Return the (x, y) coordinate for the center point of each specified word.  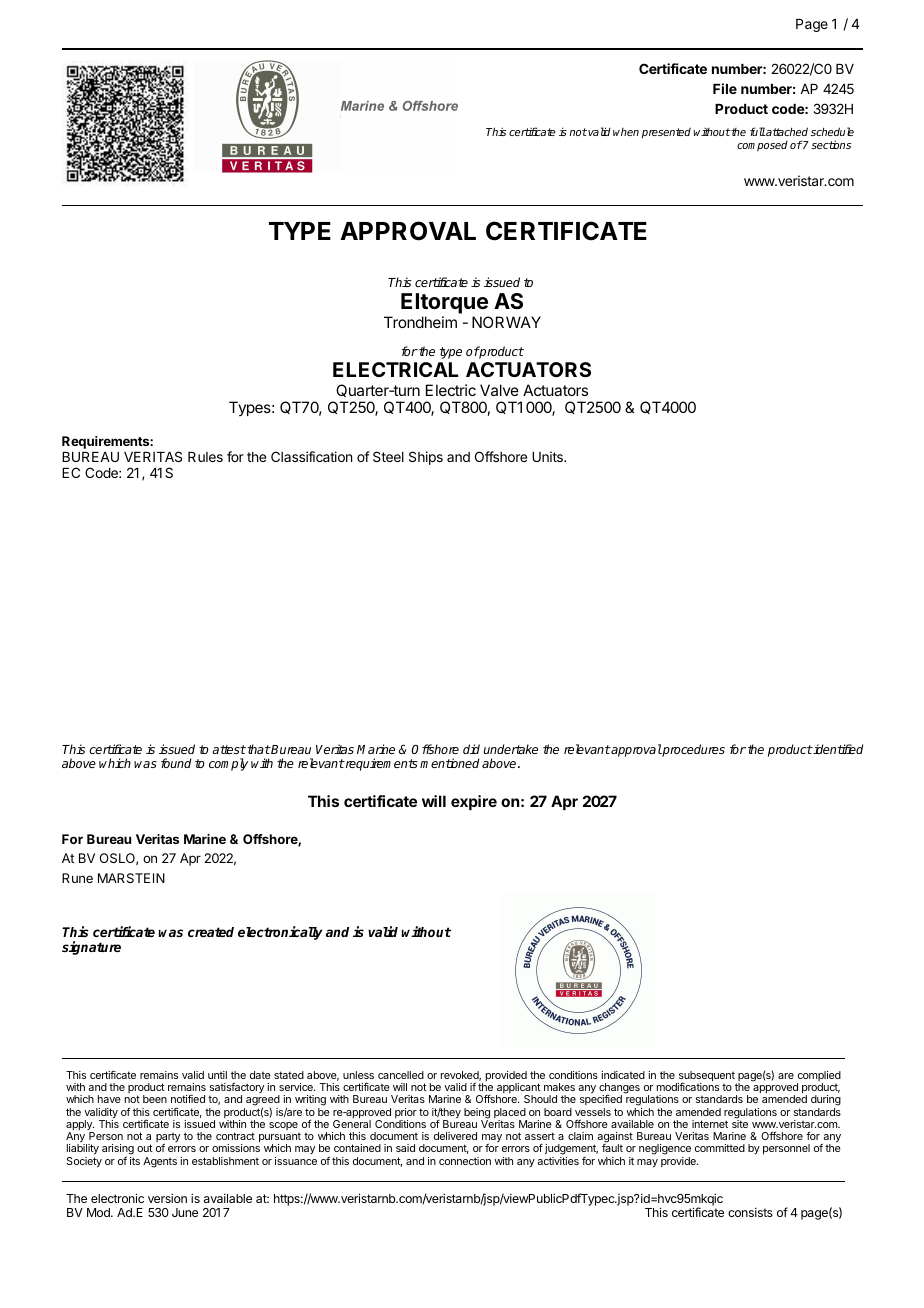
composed (762, 146)
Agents (160, 1162)
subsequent (706, 1077)
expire (474, 802)
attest (229, 749)
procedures (693, 750)
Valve (499, 390)
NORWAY (506, 322)
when (626, 132)
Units (548, 456)
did (471, 749)
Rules (205, 457)
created (211, 932)
